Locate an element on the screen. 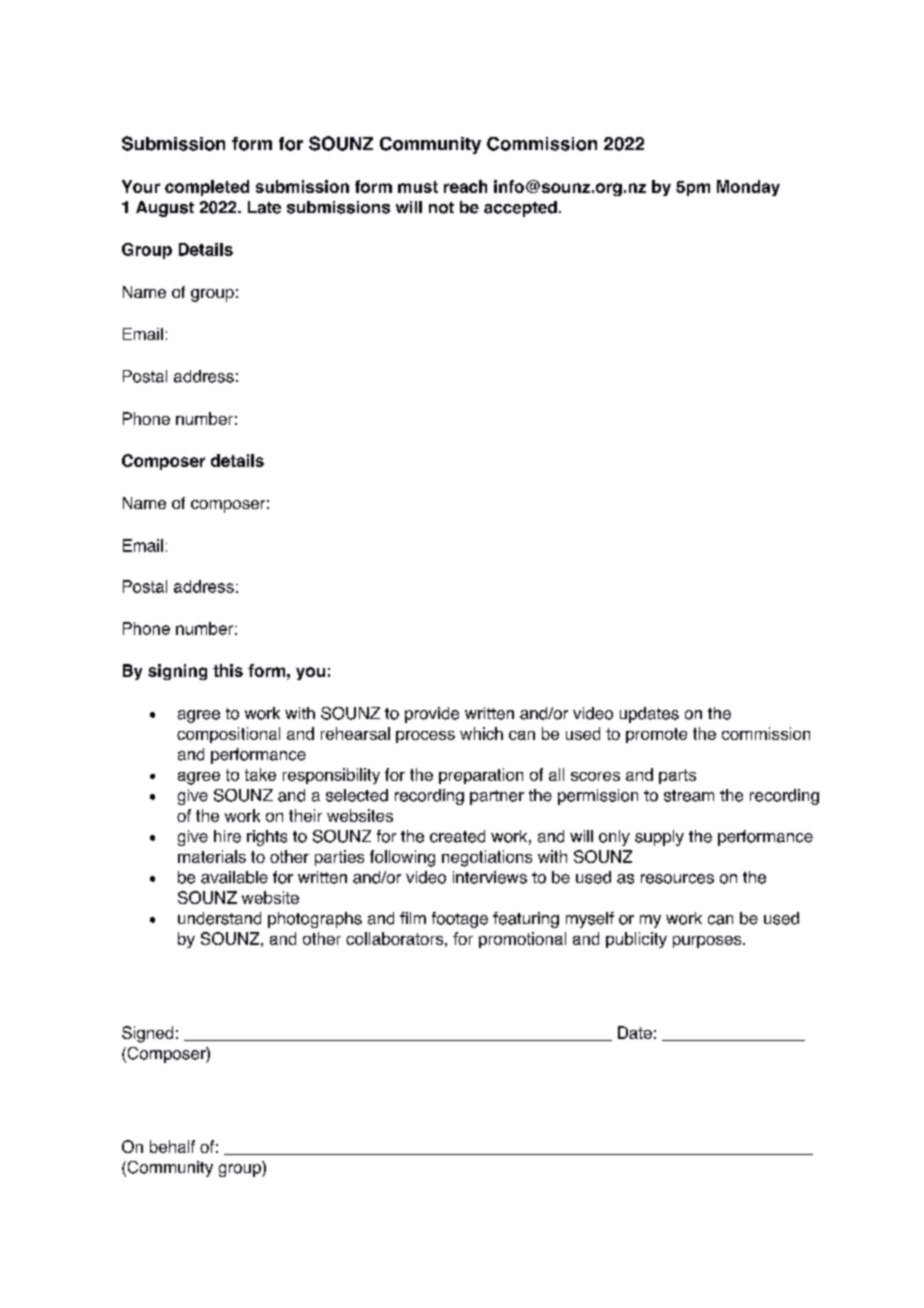 The width and height of the screenshot is (924, 1308). purposes is located at coordinates (708, 942).
